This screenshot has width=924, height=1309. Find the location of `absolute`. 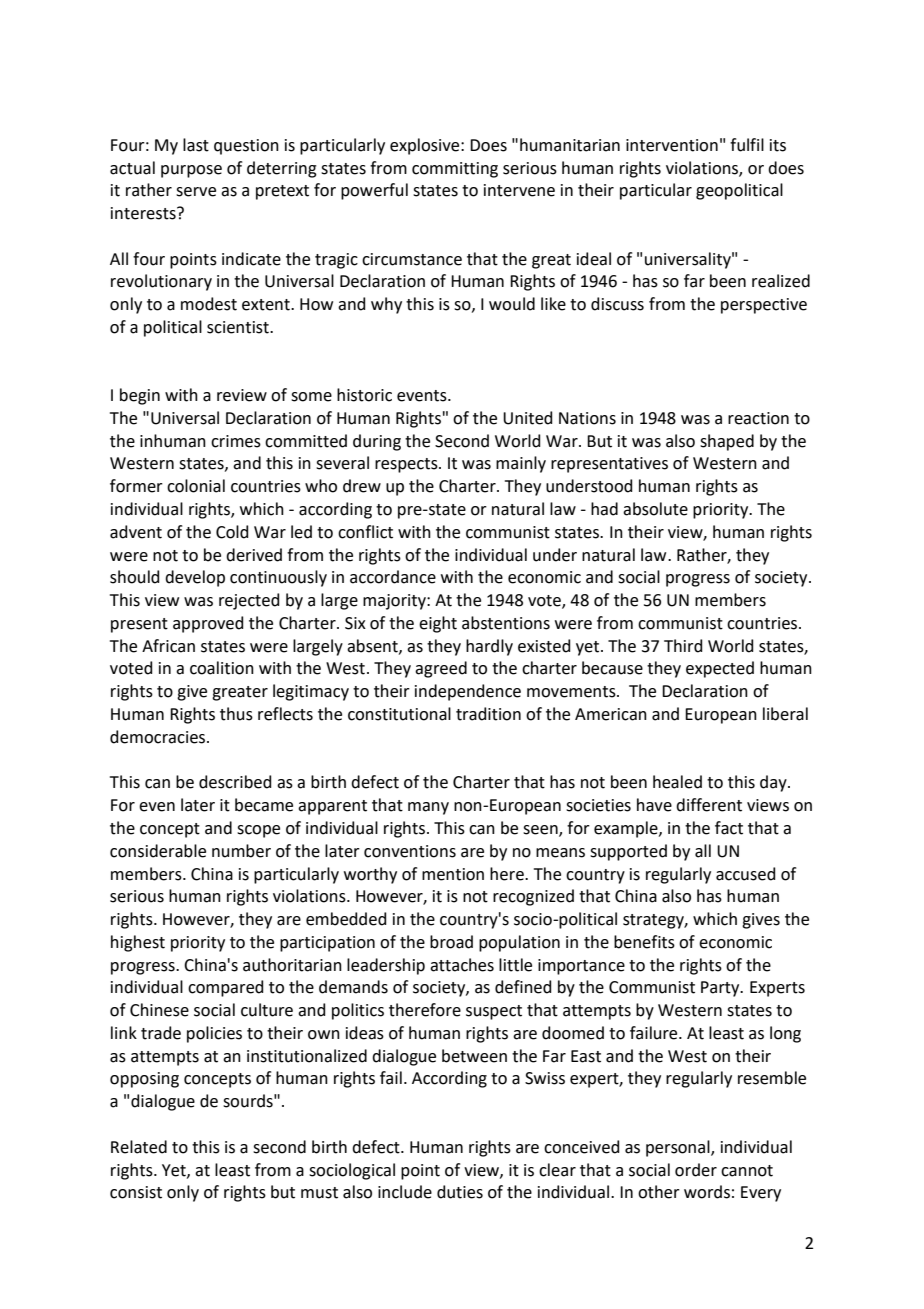

absolute is located at coordinates (655, 509).
